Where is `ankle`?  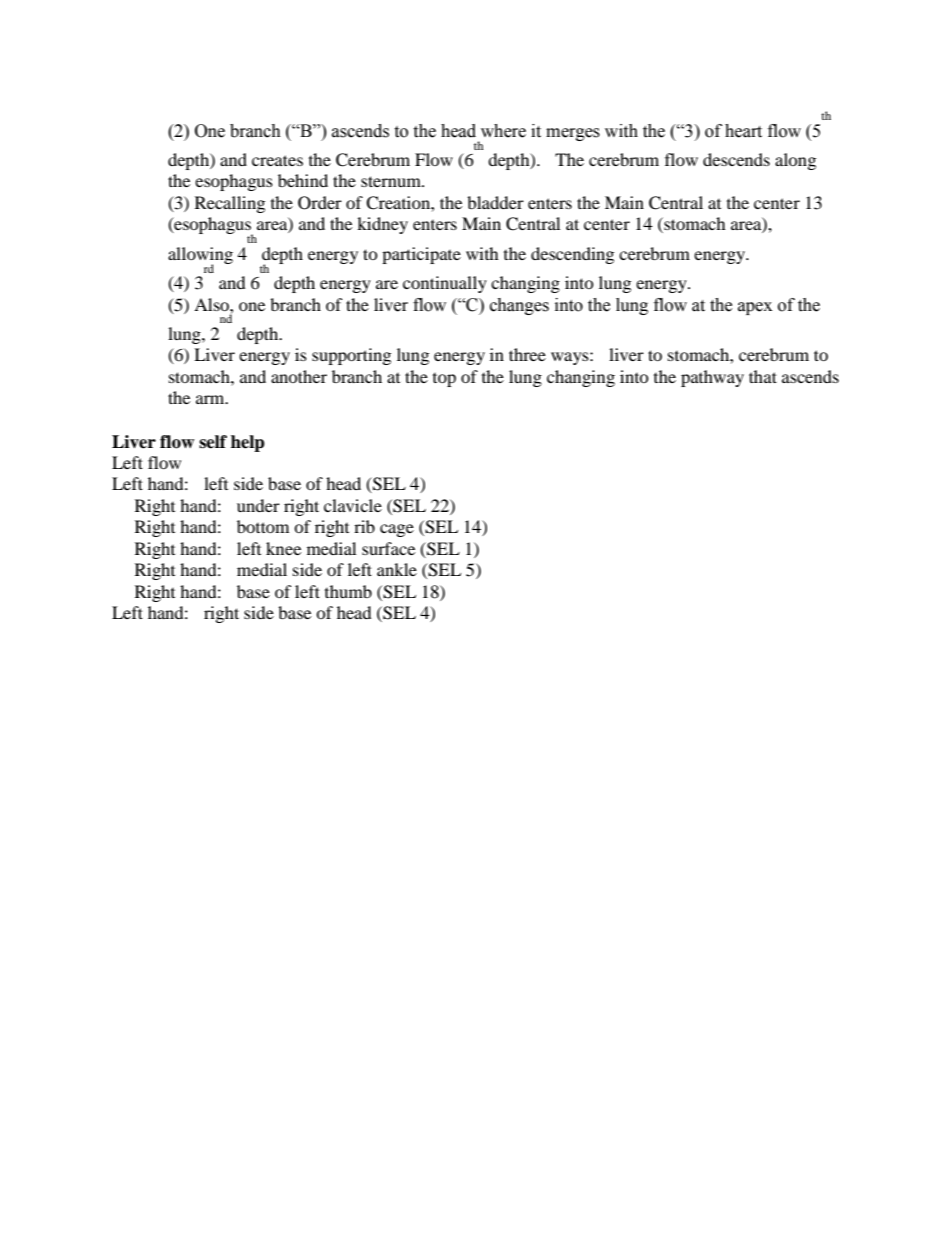
ankle is located at coordinates (397, 569).
